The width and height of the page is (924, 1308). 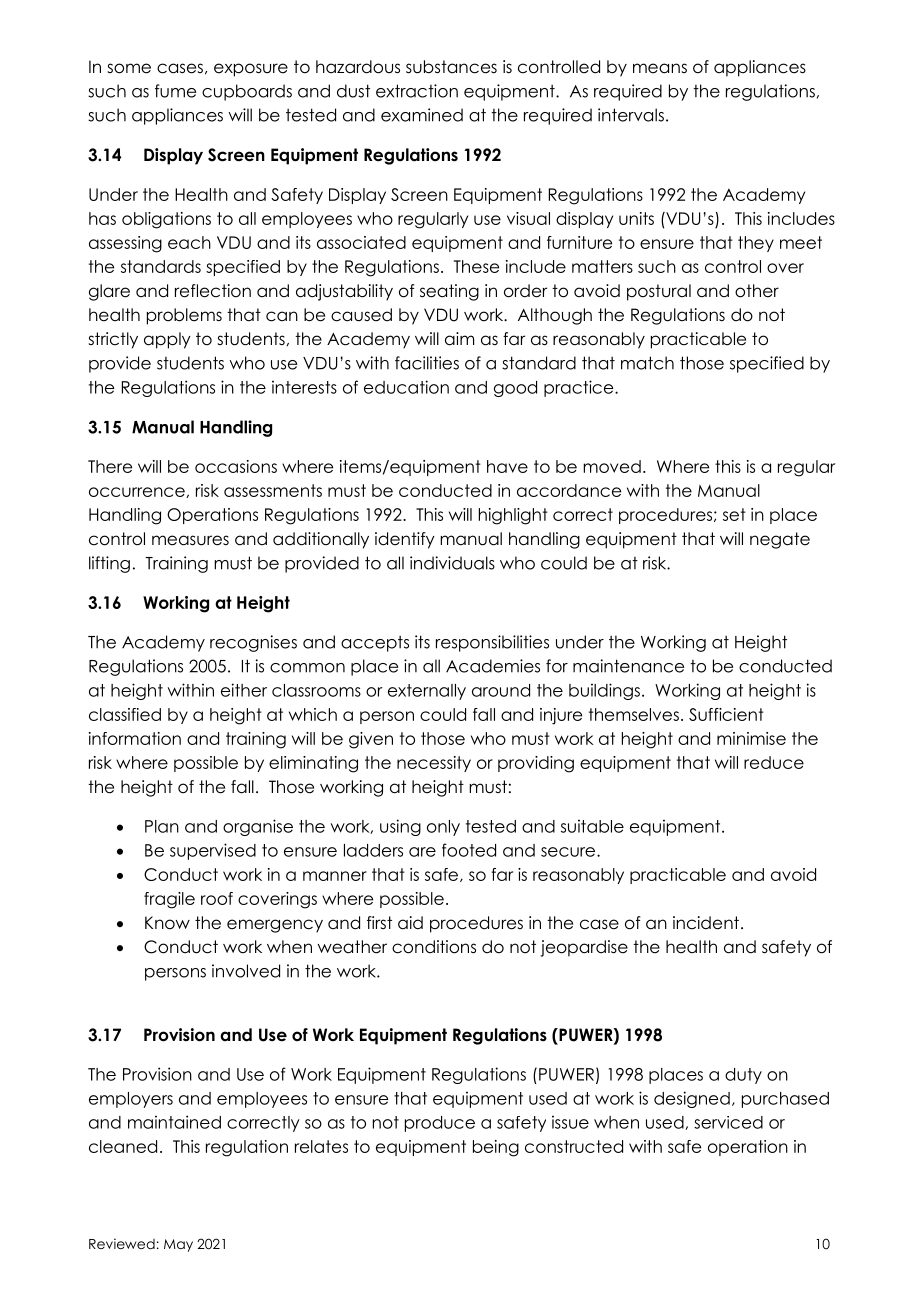 What do you see at coordinates (493, 666) in the page?
I see `Academies` at bounding box center [493, 666].
